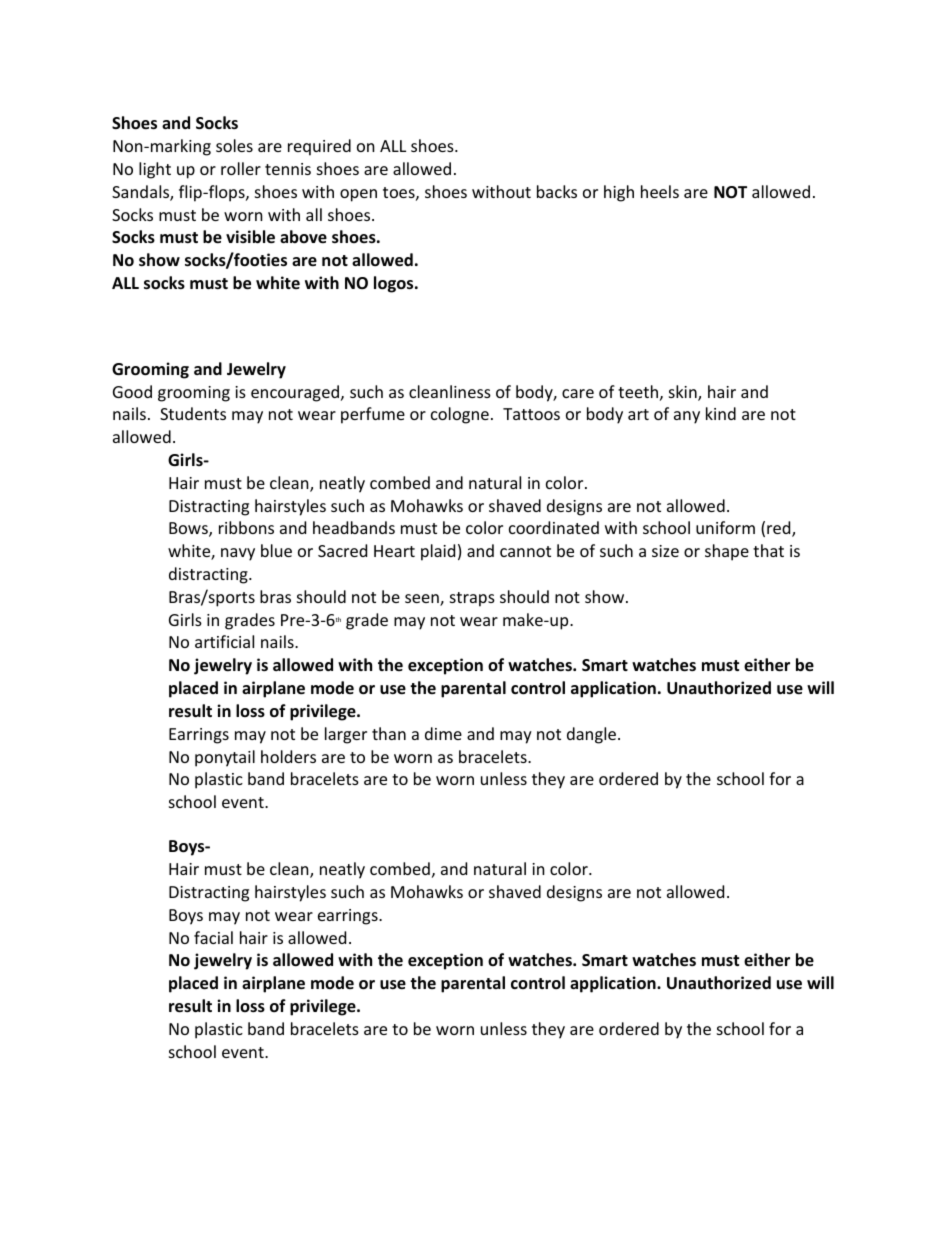  Describe the element at coordinates (443, 733) in the image. I see `dime` at that location.
